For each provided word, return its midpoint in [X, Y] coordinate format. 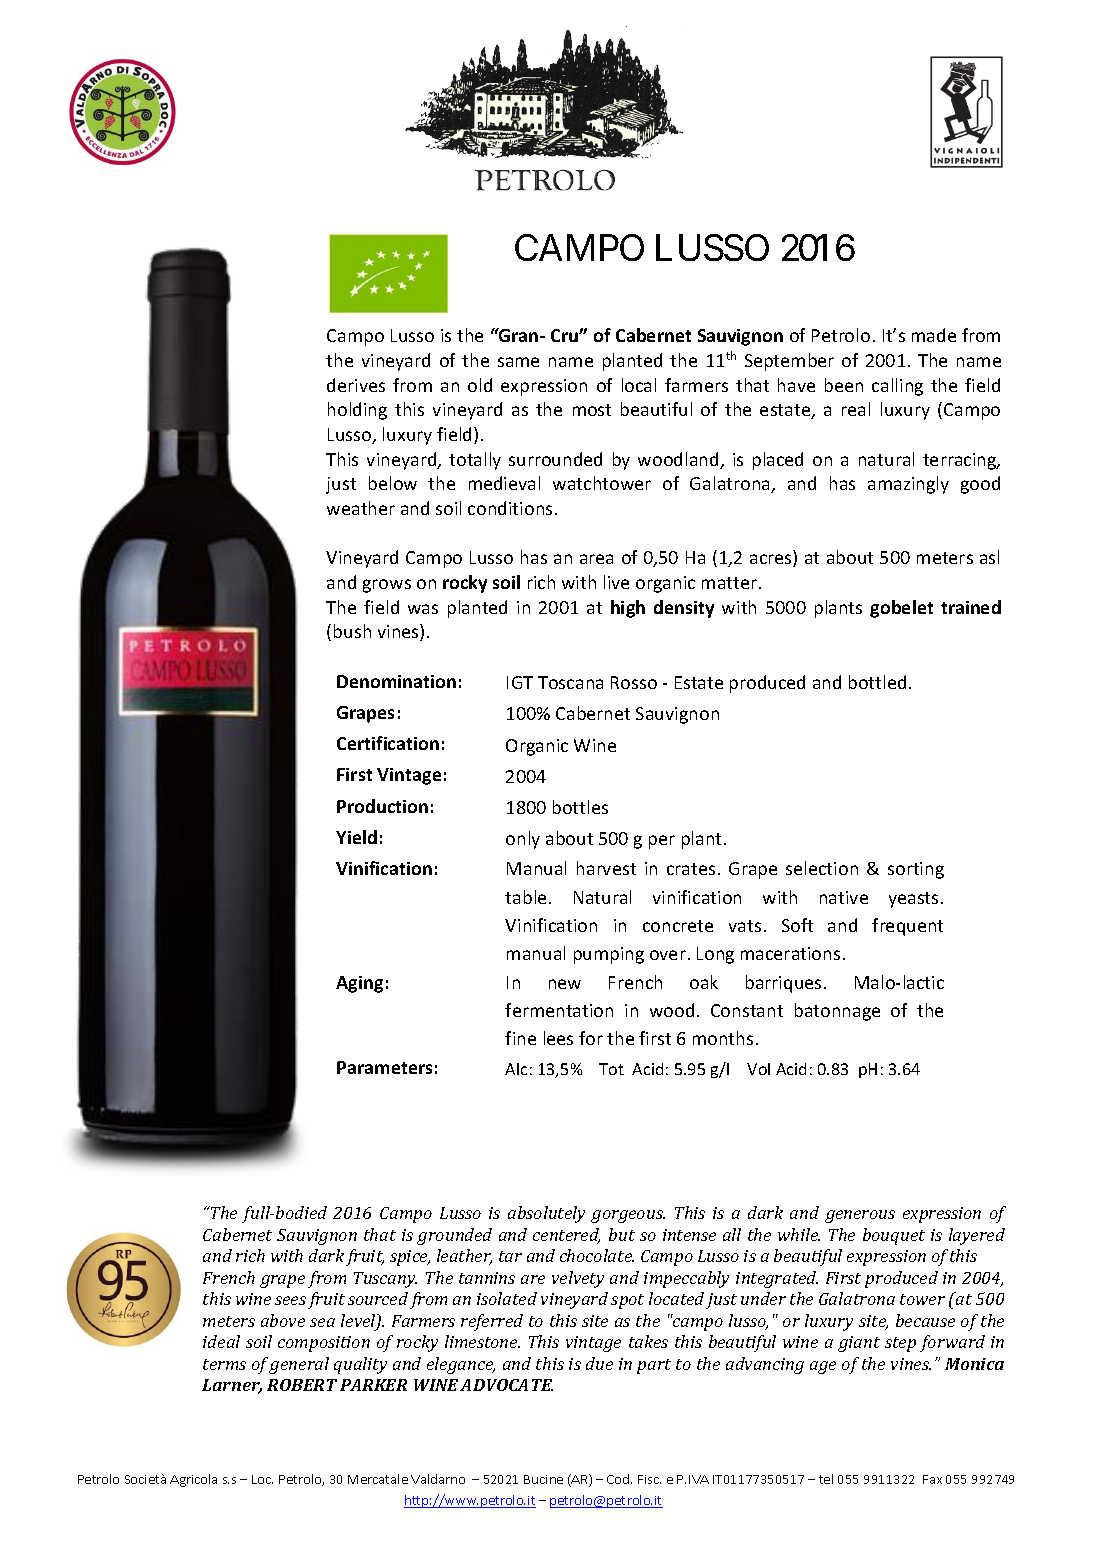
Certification [388, 743]
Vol [758, 1069]
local [639, 385]
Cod [619, 1479]
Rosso [634, 682]
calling [897, 387]
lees [558, 1038]
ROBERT [302, 1385]
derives [356, 385]
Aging [359, 984]
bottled [877, 682]
